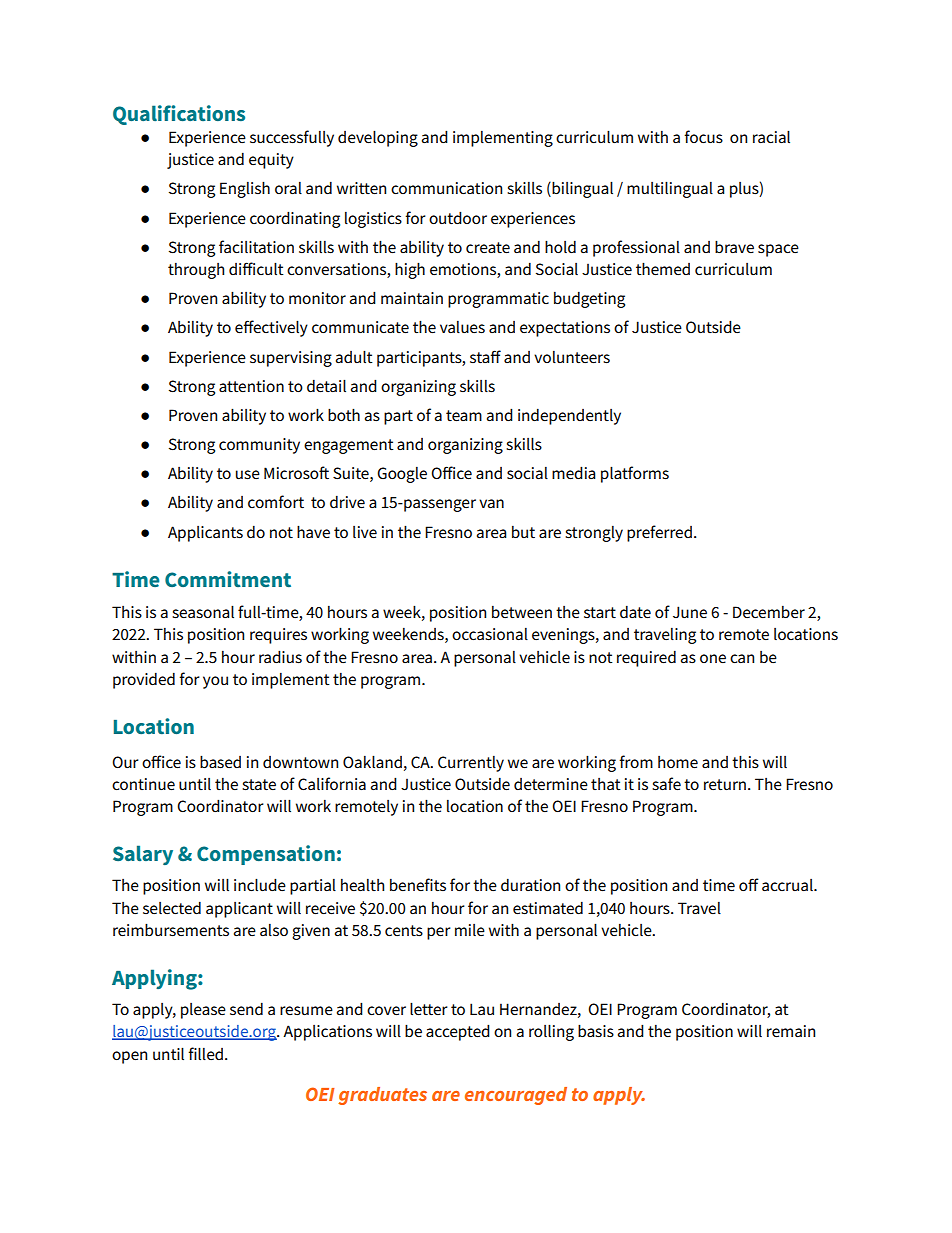 The image size is (952, 1233). What do you see at coordinates (703, 137) in the screenshot?
I see `focus` at bounding box center [703, 137].
